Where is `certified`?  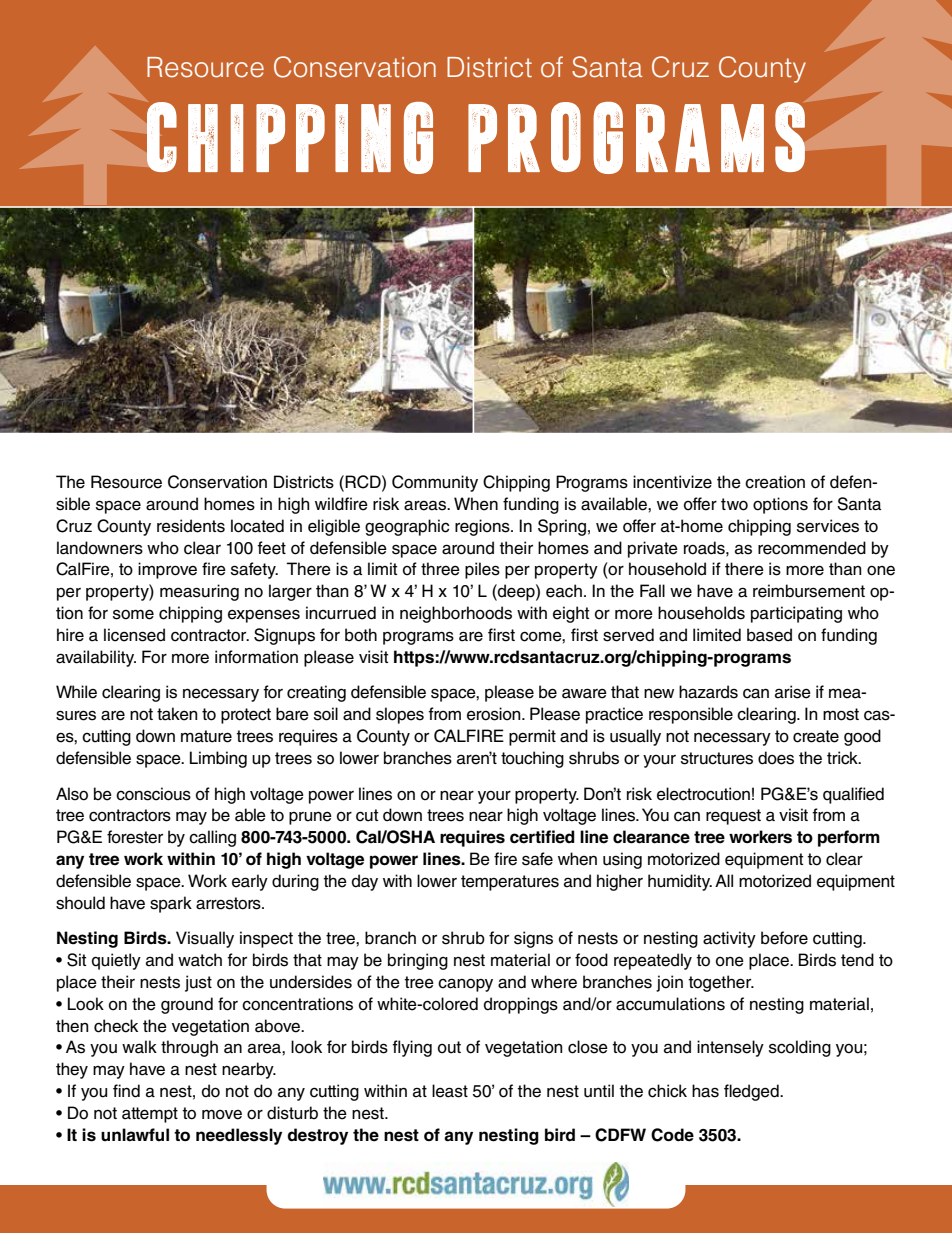
certified is located at coordinates (542, 837).
